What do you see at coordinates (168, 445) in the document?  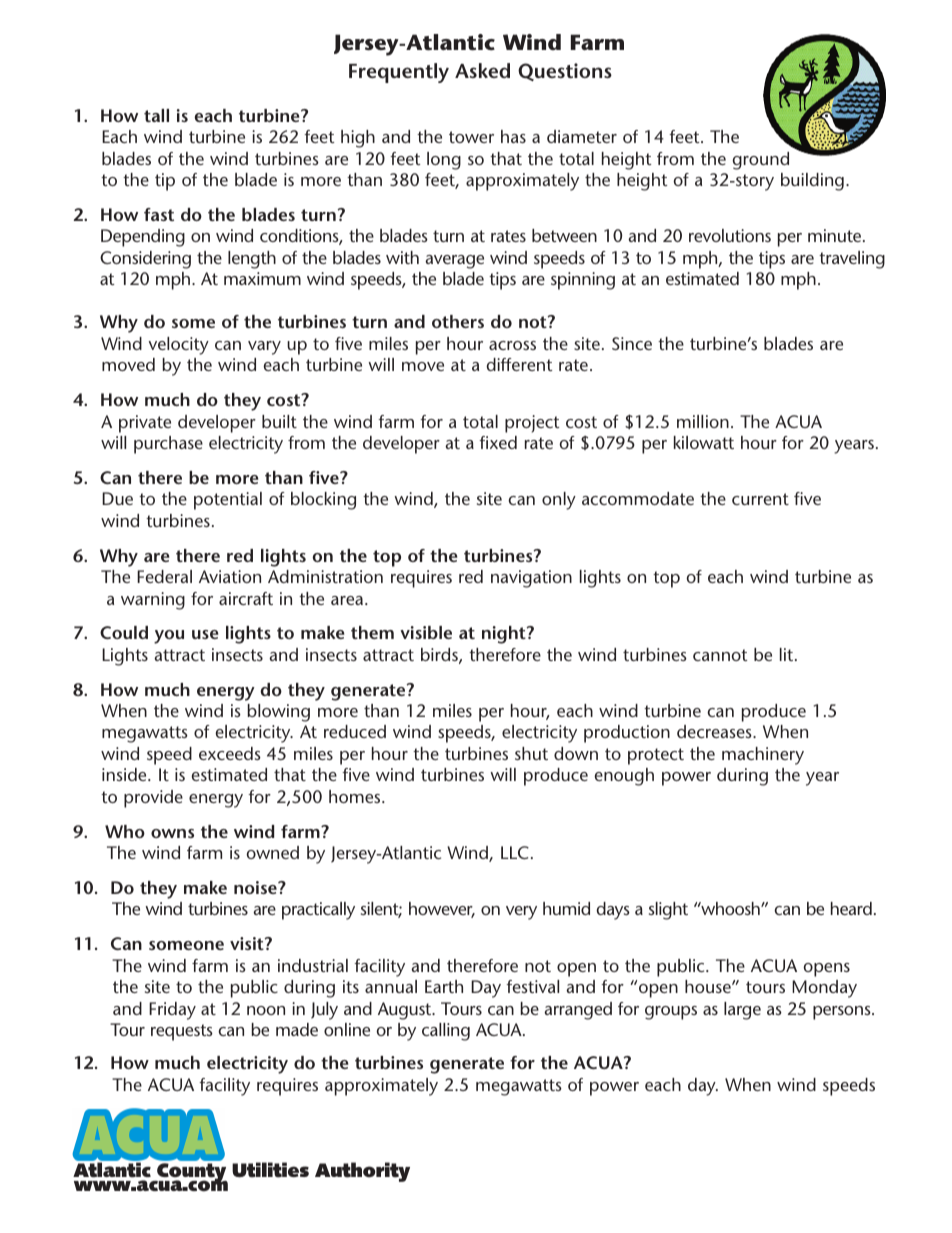 I see `purchase` at bounding box center [168, 445].
